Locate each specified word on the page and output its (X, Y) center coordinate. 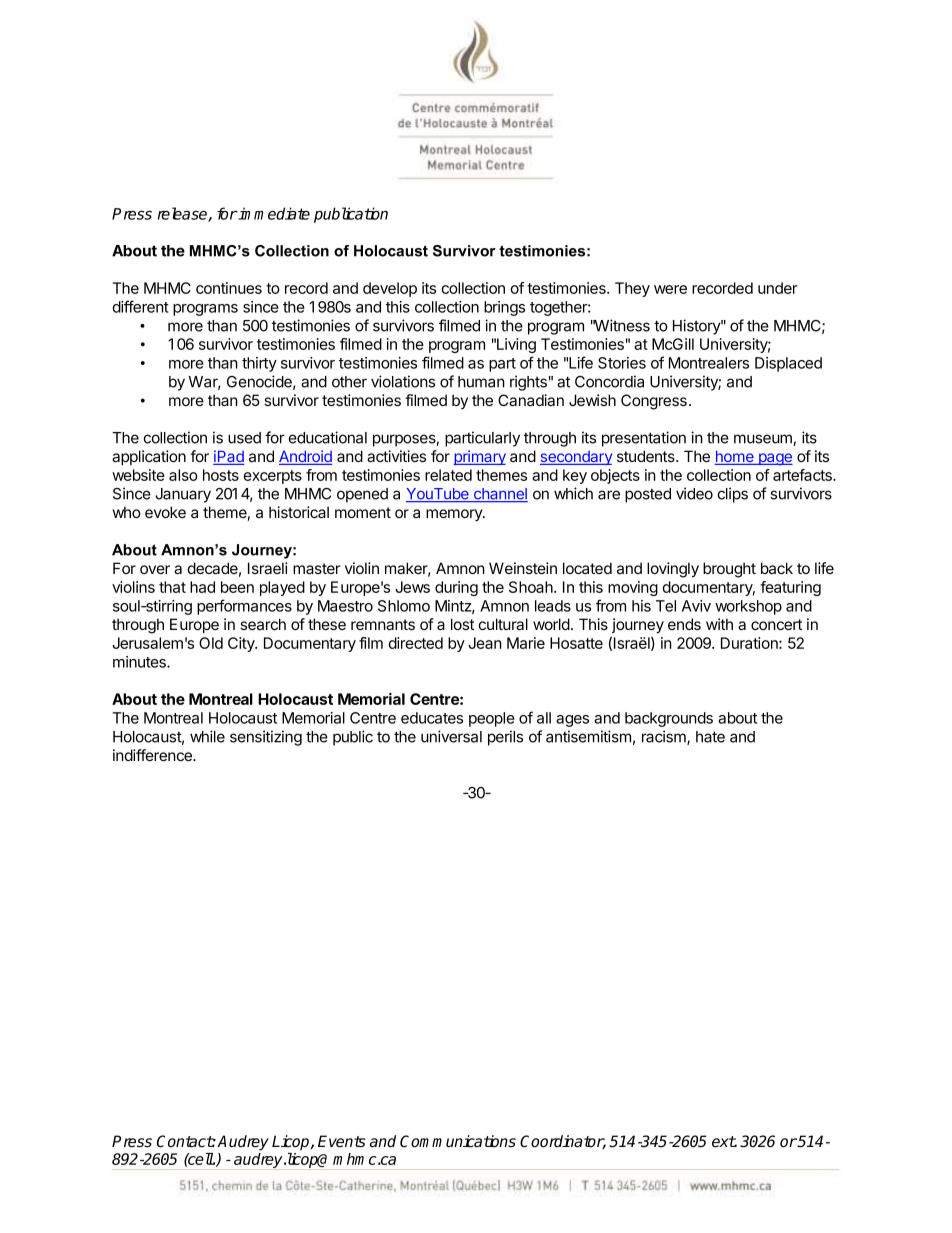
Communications (458, 1141)
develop (390, 289)
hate (710, 737)
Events (342, 1141)
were (670, 289)
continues (229, 288)
